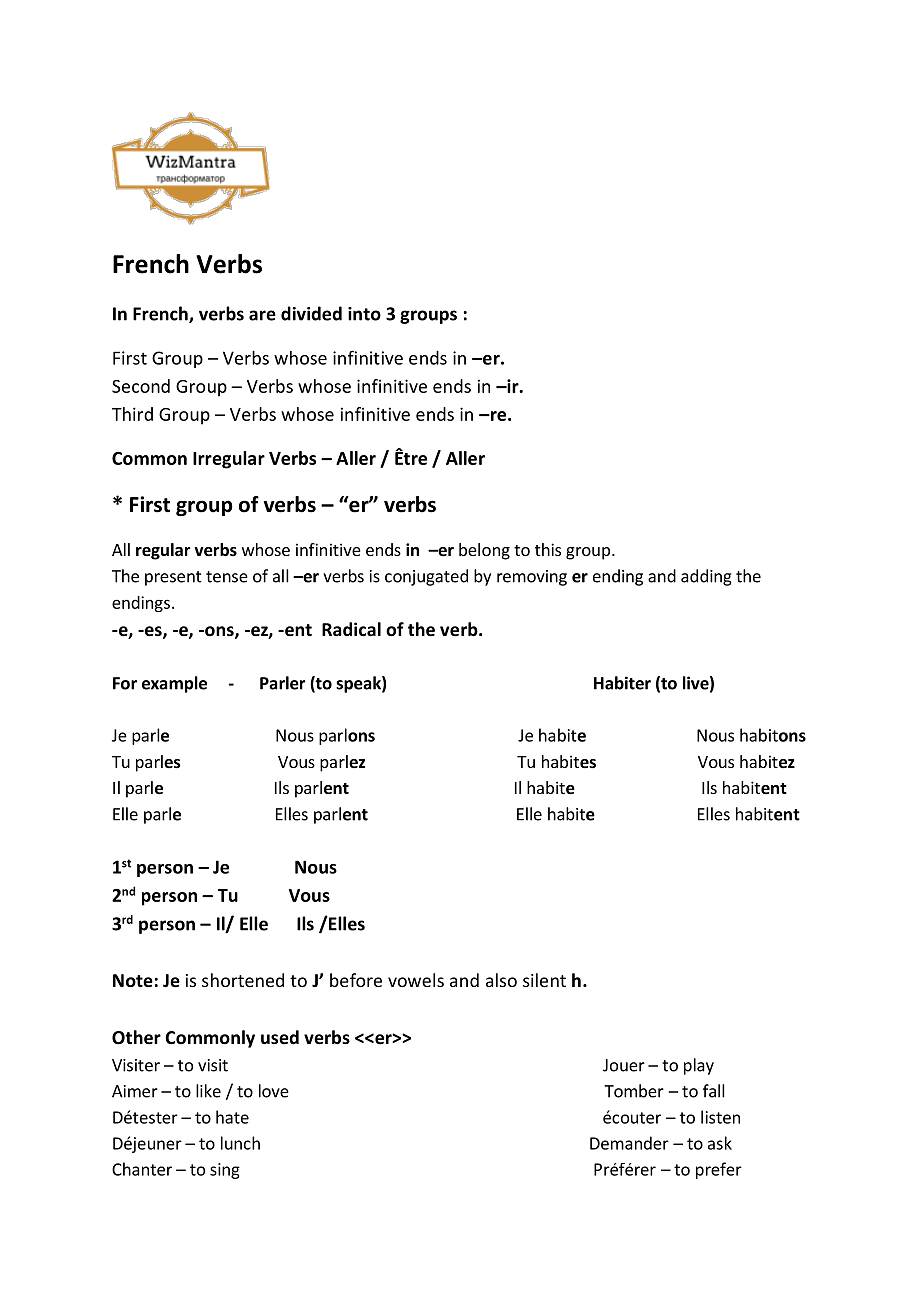  What do you see at coordinates (544, 980) in the screenshot?
I see `silent` at bounding box center [544, 980].
